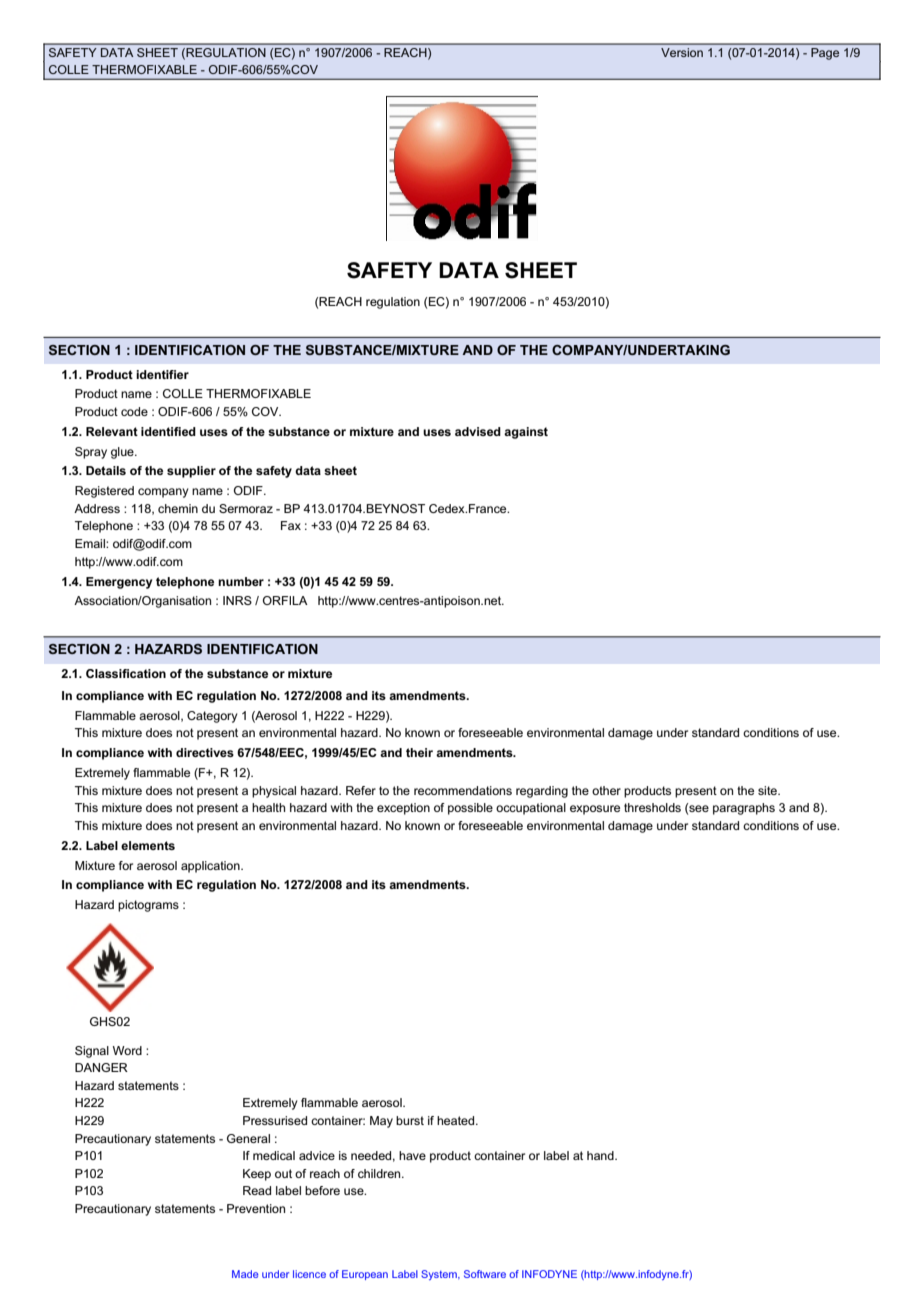  What do you see at coordinates (682, 52) in the page?
I see `Version` at bounding box center [682, 52].
